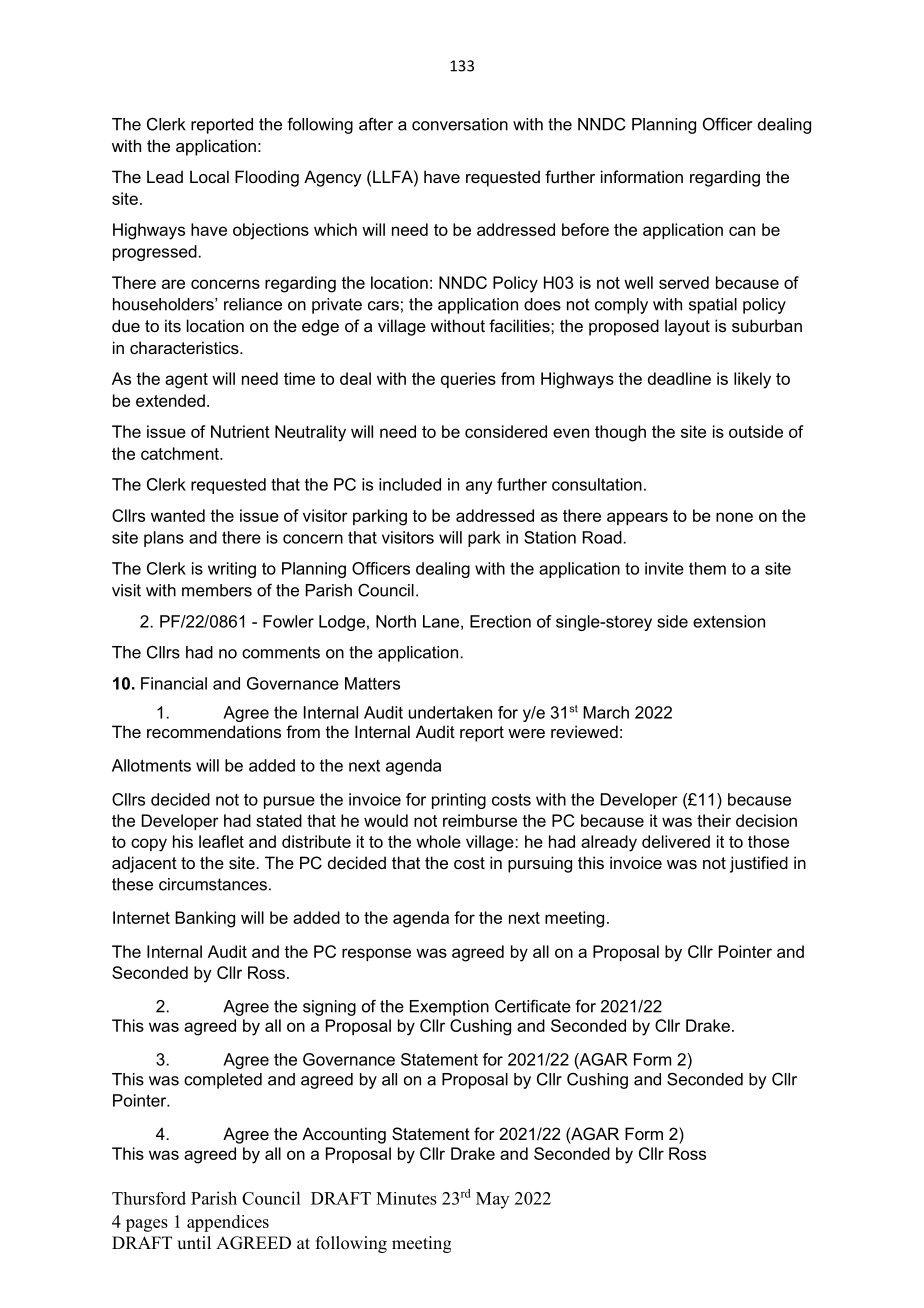 The image size is (924, 1308). I want to click on extension, so click(729, 621).
